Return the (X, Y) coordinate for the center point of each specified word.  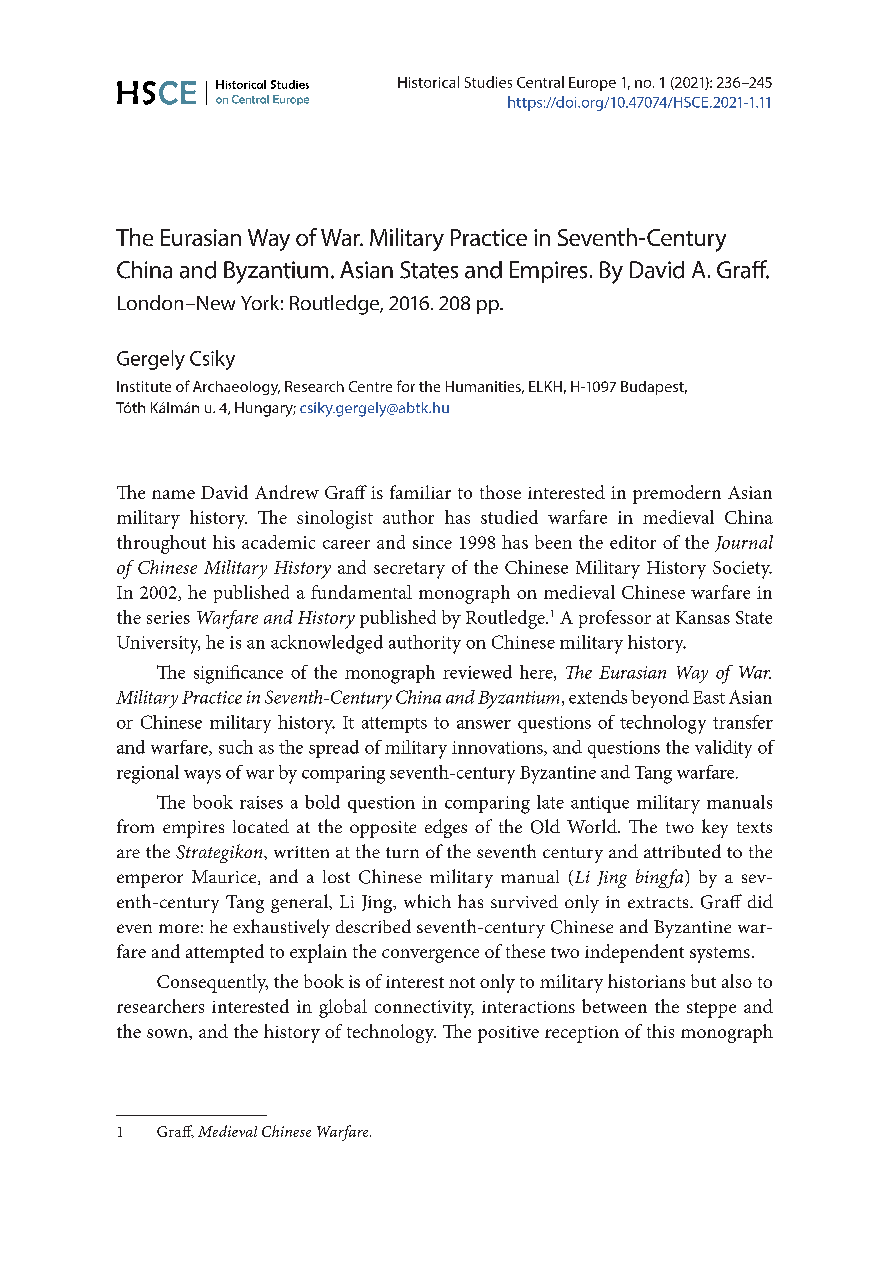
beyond (660, 699)
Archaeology (236, 388)
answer (484, 724)
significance (238, 674)
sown (168, 1033)
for (406, 386)
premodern (677, 494)
